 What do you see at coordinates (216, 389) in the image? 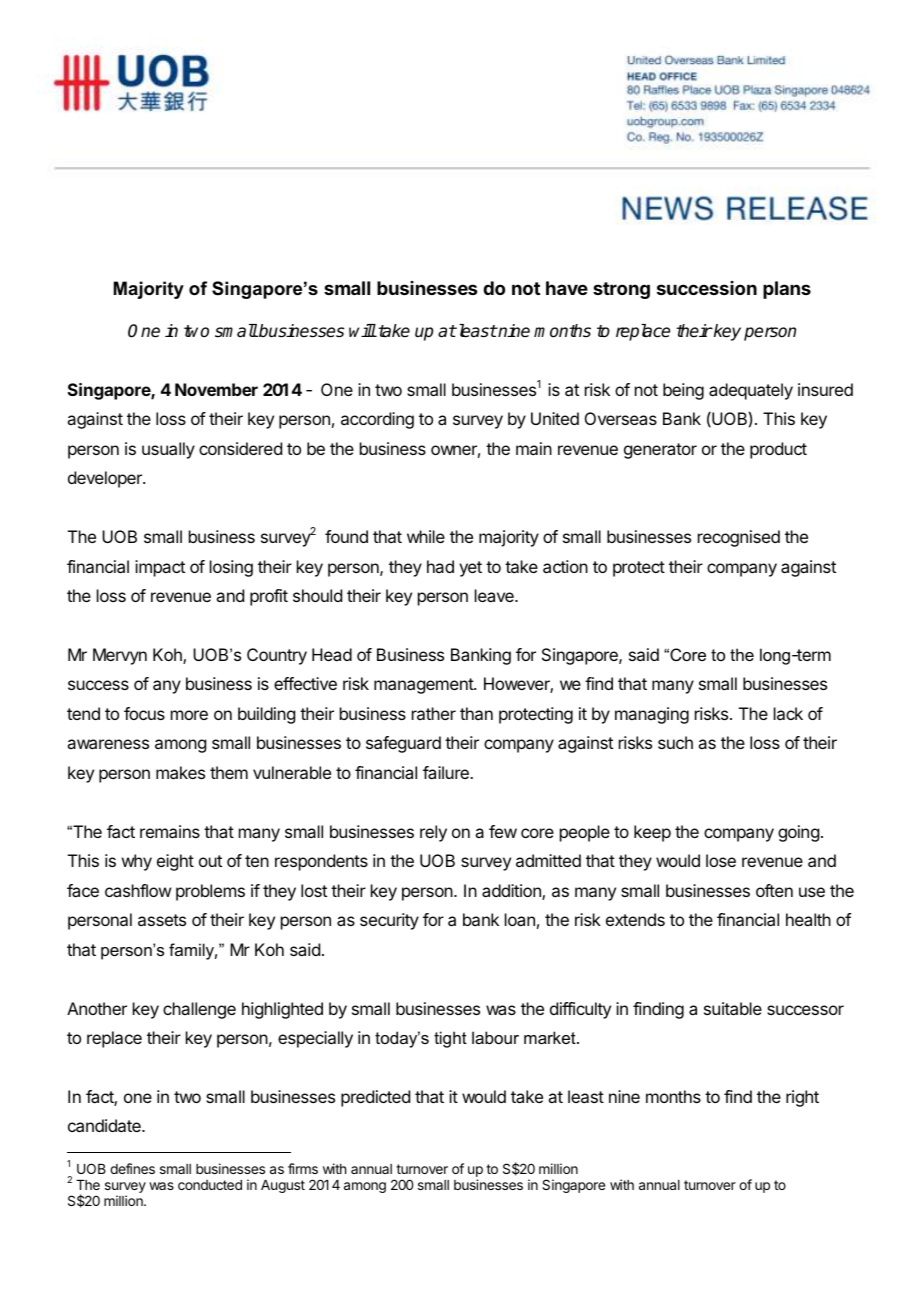
I see `November` at bounding box center [216, 389].
